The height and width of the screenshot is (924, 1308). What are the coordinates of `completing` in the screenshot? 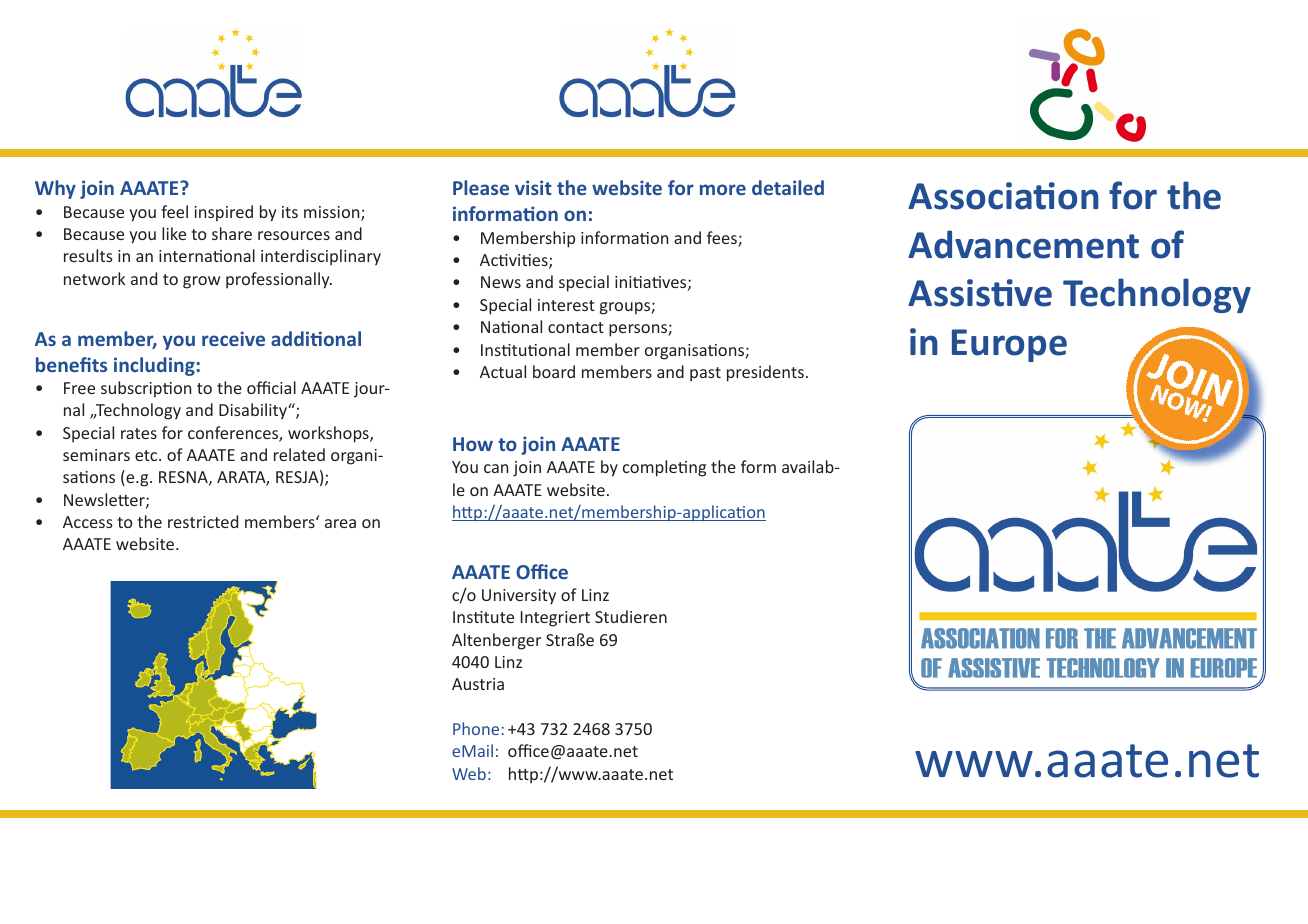 It's located at (664, 468).
